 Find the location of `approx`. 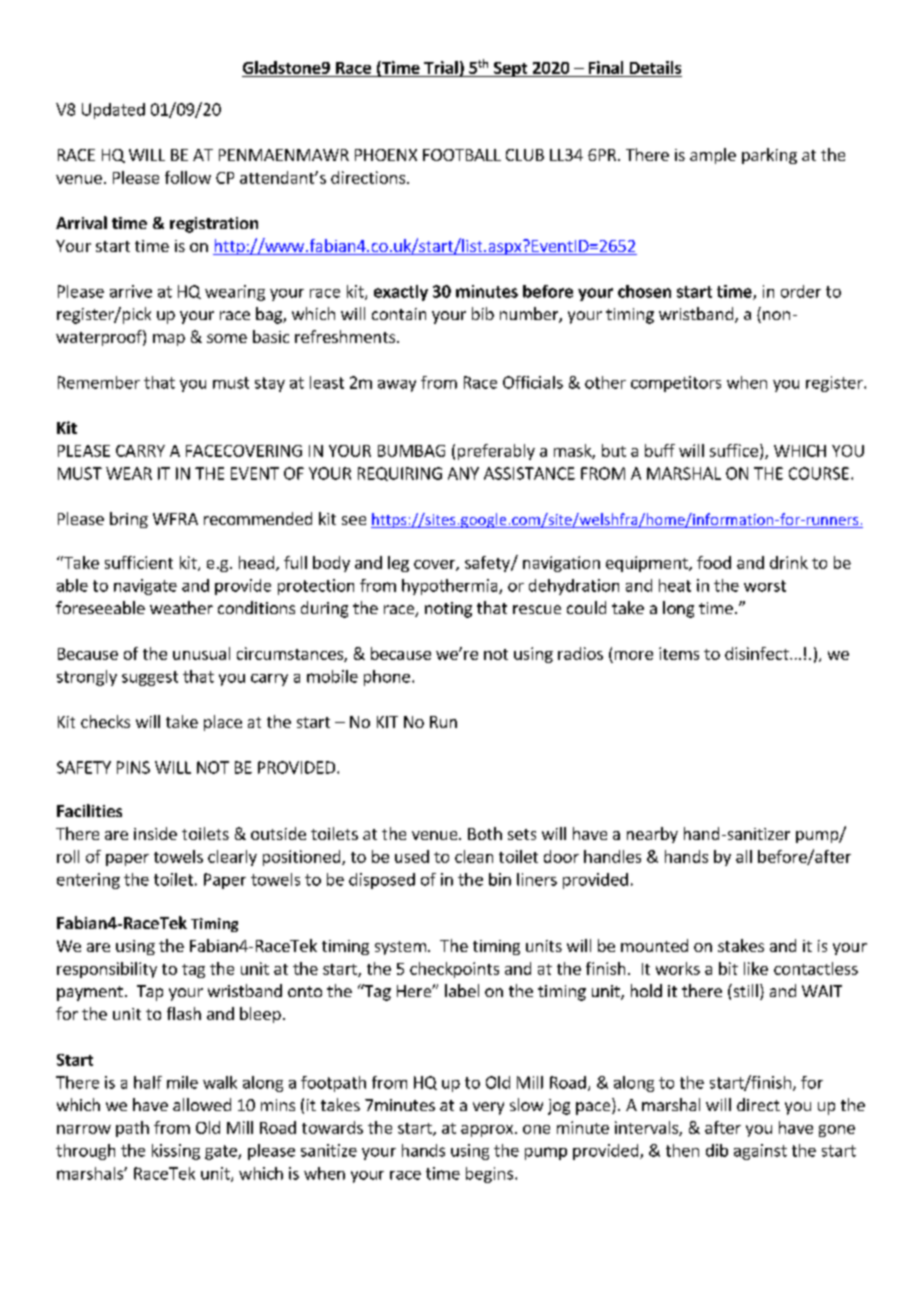

approx is located at coordinates (488, 1131).
